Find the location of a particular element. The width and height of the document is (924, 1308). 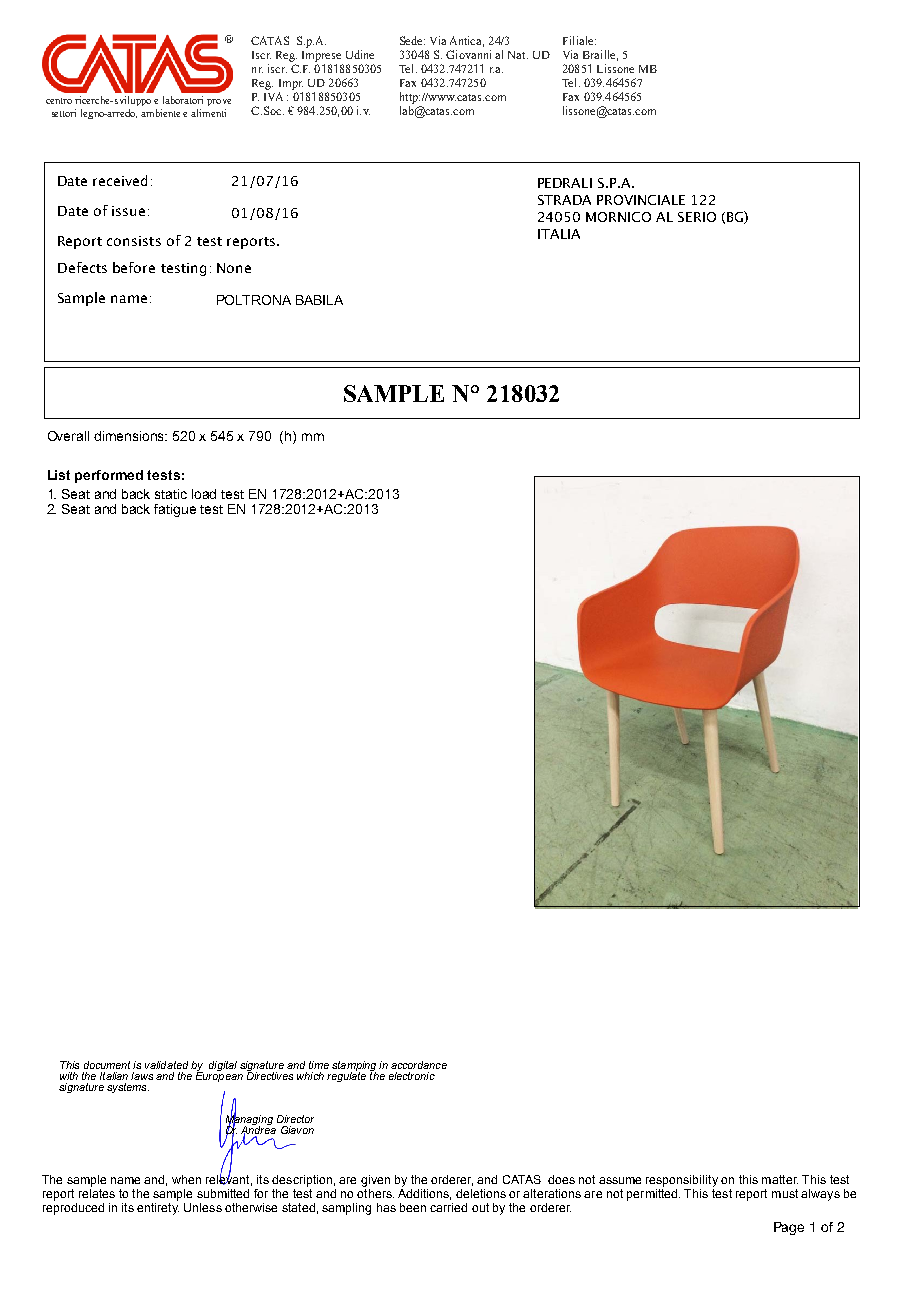

STRADA is located at coordinates (564, 200).
